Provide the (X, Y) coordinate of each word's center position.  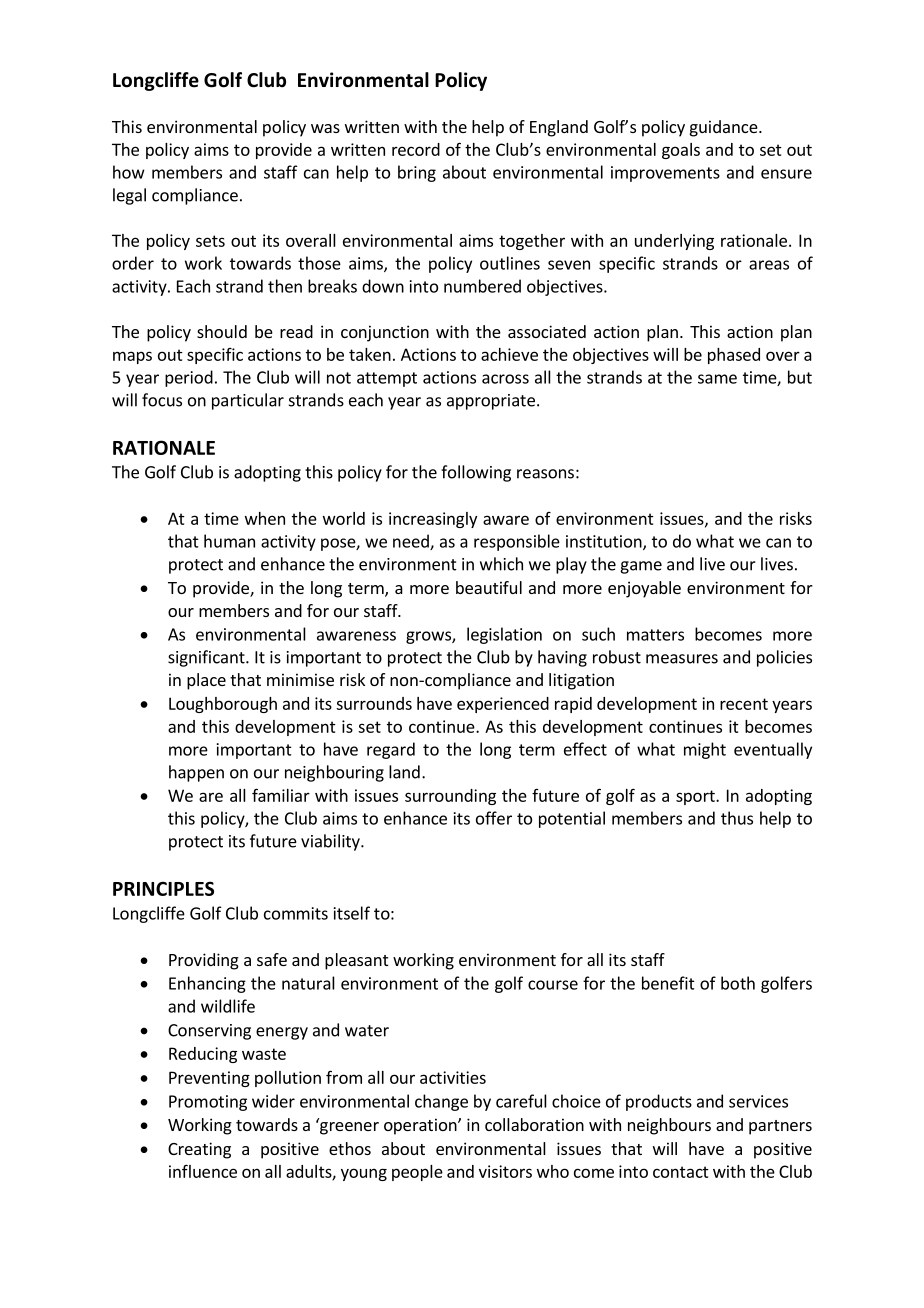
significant (207, 658)
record (416, 149)
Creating (199, 1150)
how (129, 172)
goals (681, 151)
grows (429, 637)
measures (682, 659)
